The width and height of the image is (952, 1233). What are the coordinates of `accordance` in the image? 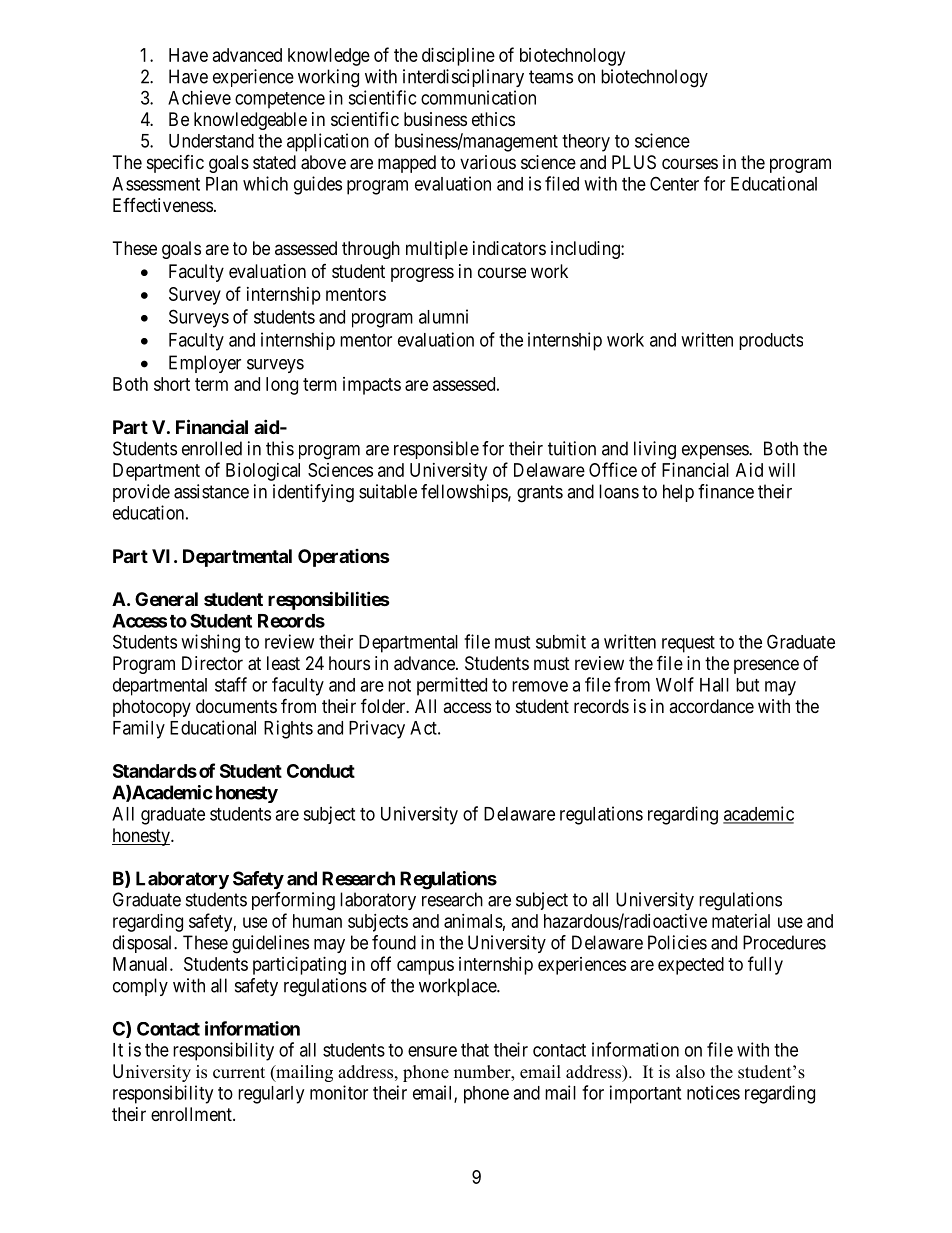 It's located at (711, 706).
